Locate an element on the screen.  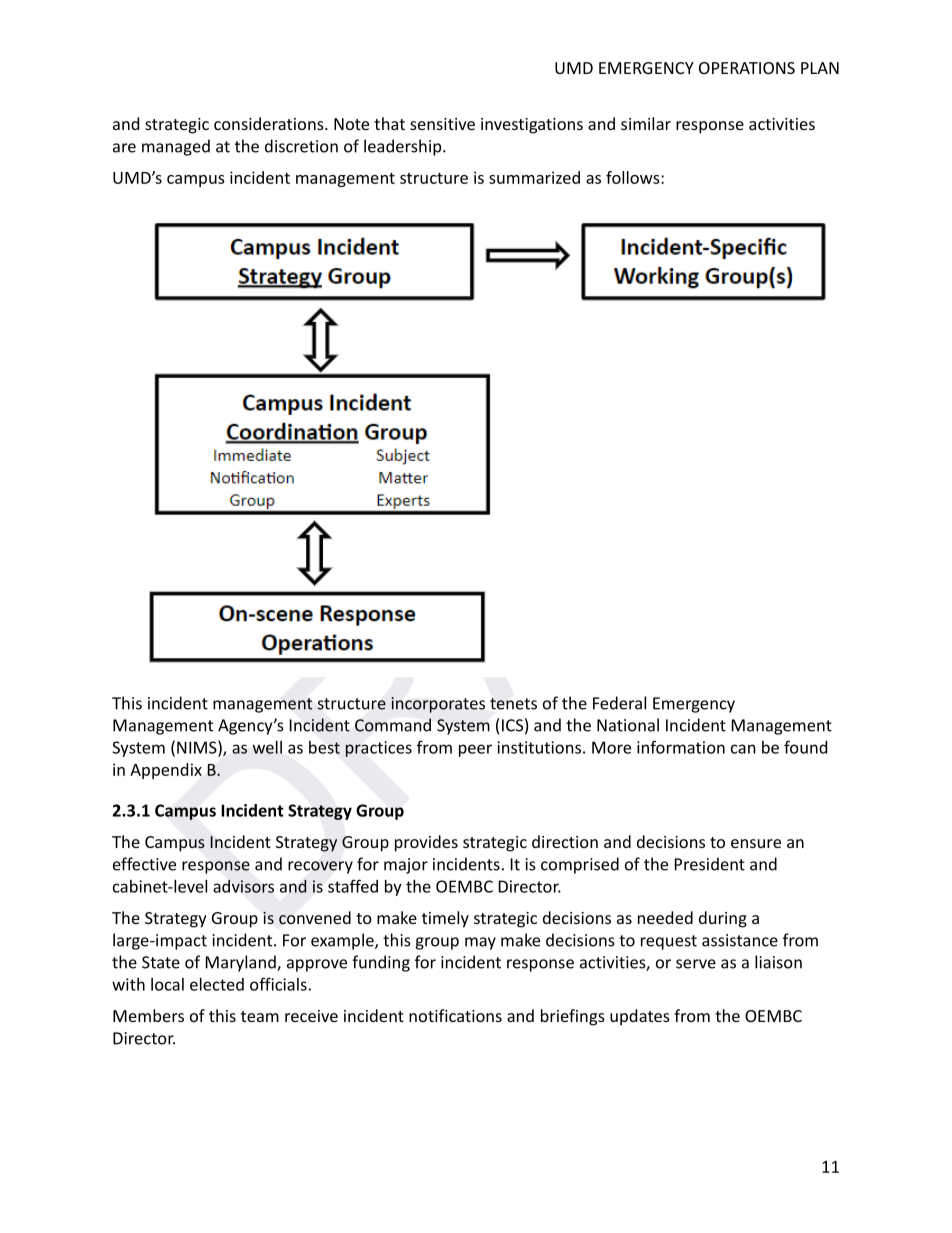
tenets is located at coordinates (513, 704).
